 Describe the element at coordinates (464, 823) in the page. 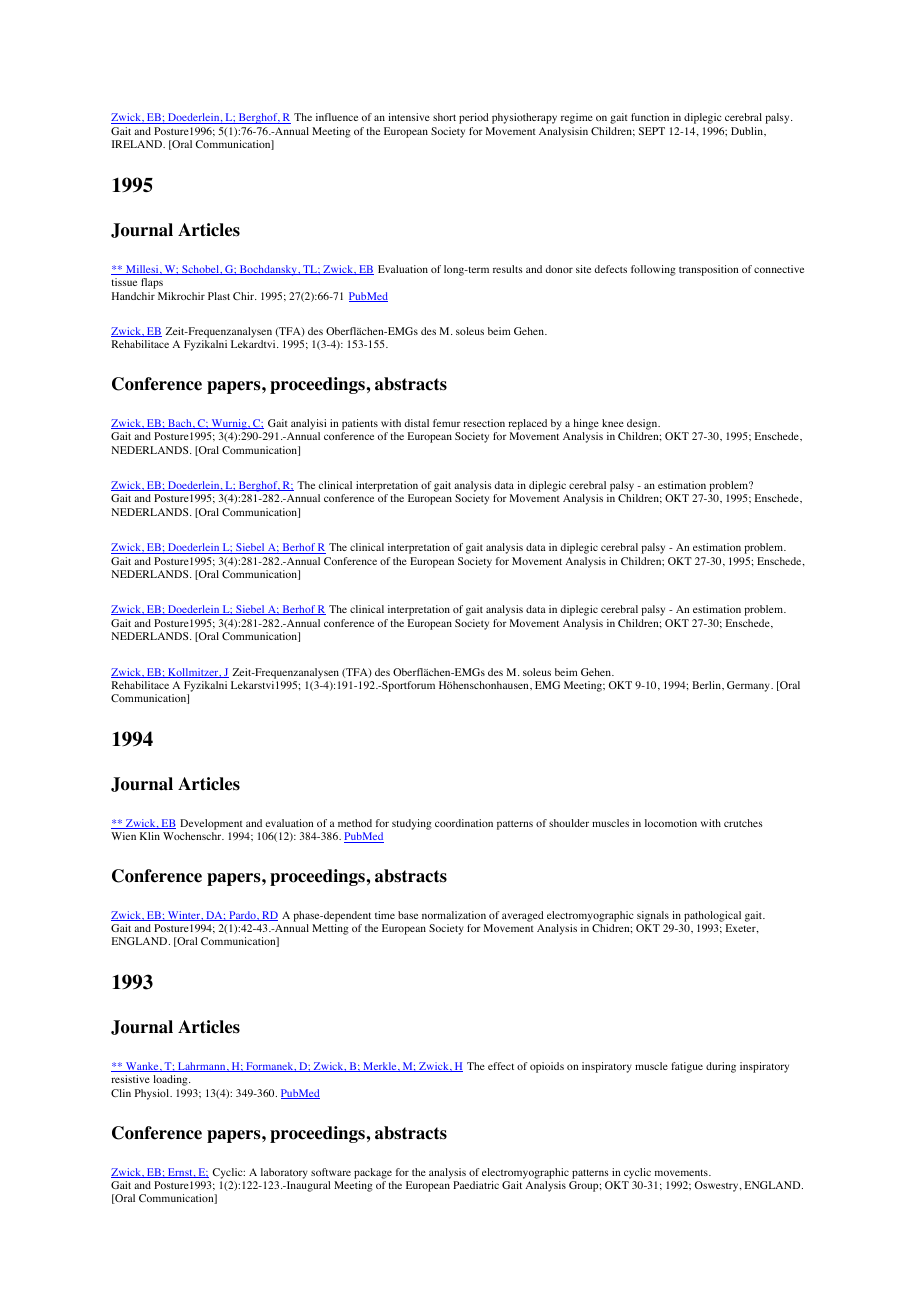

I see `coordination` at that location.
